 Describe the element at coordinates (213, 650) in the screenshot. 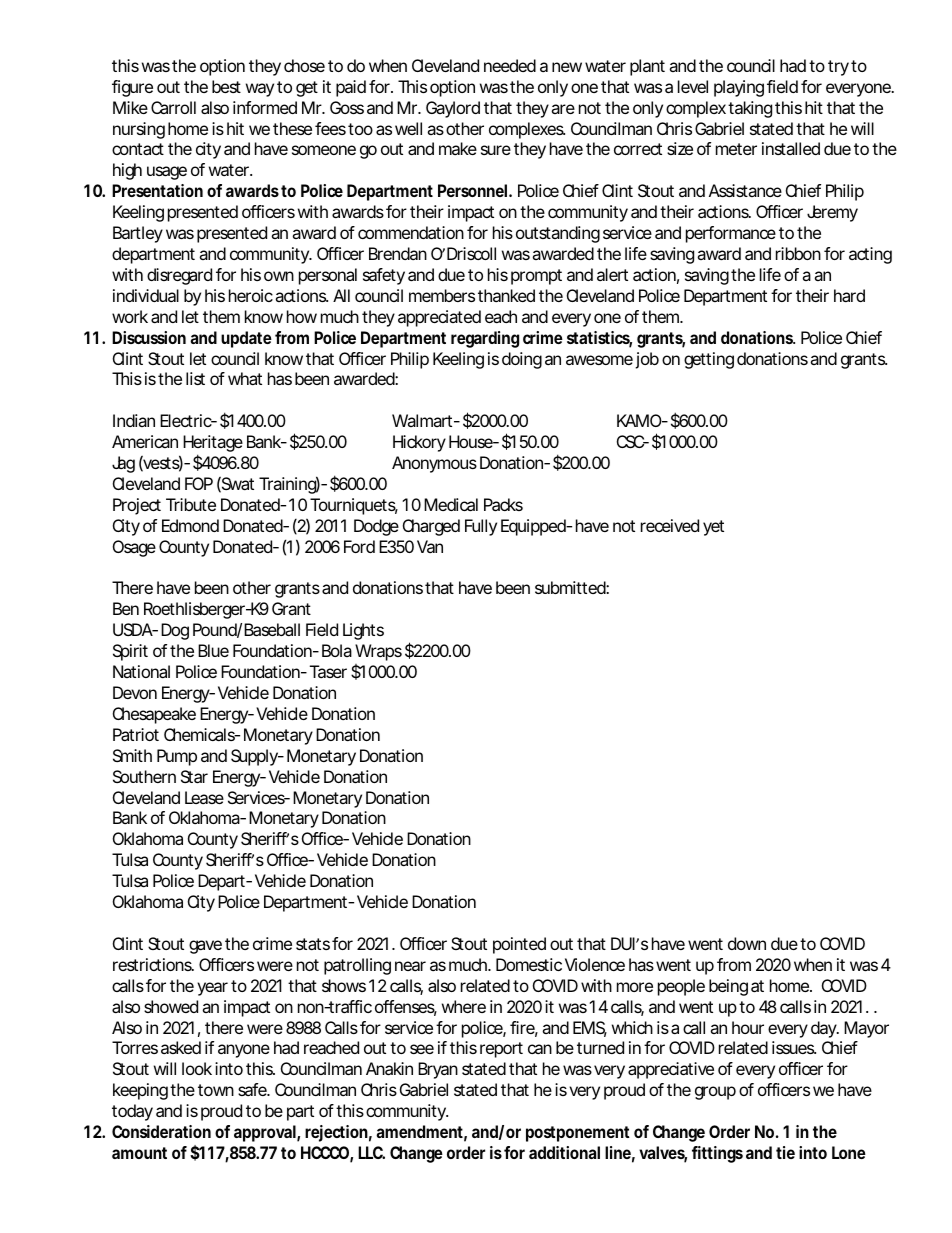

I see `Blue` at that location.
